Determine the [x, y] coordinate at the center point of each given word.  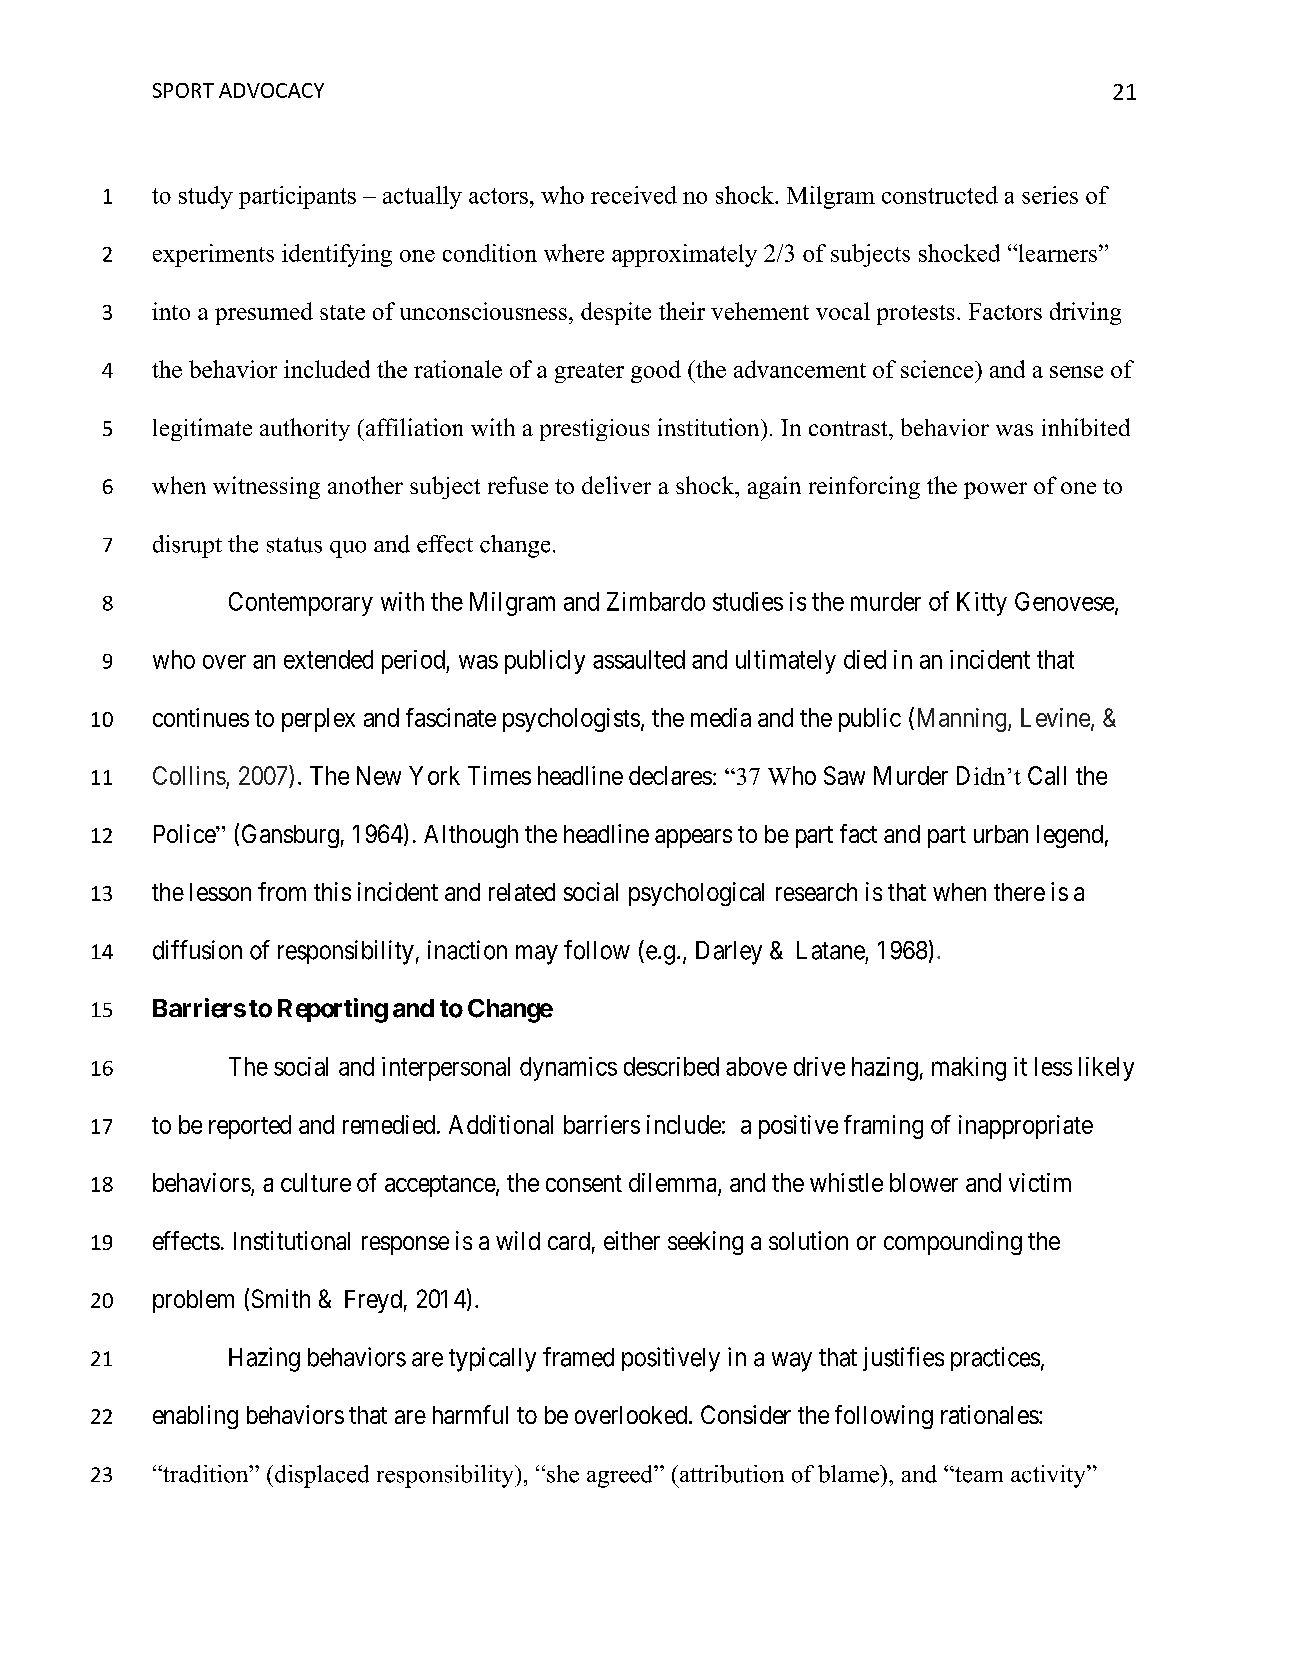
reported [250, 1127]
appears [693, 838]
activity [1049, 1476]
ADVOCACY [271, 90]
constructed [940, 195]
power [995, 490]
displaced [322, 1476]
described [671, 1066]
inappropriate [1026, 1127]
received [634, 195]
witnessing [266, 487]
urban [1001, 834]
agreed [621, 1476]
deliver [616, 485]
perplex [318, 720]
